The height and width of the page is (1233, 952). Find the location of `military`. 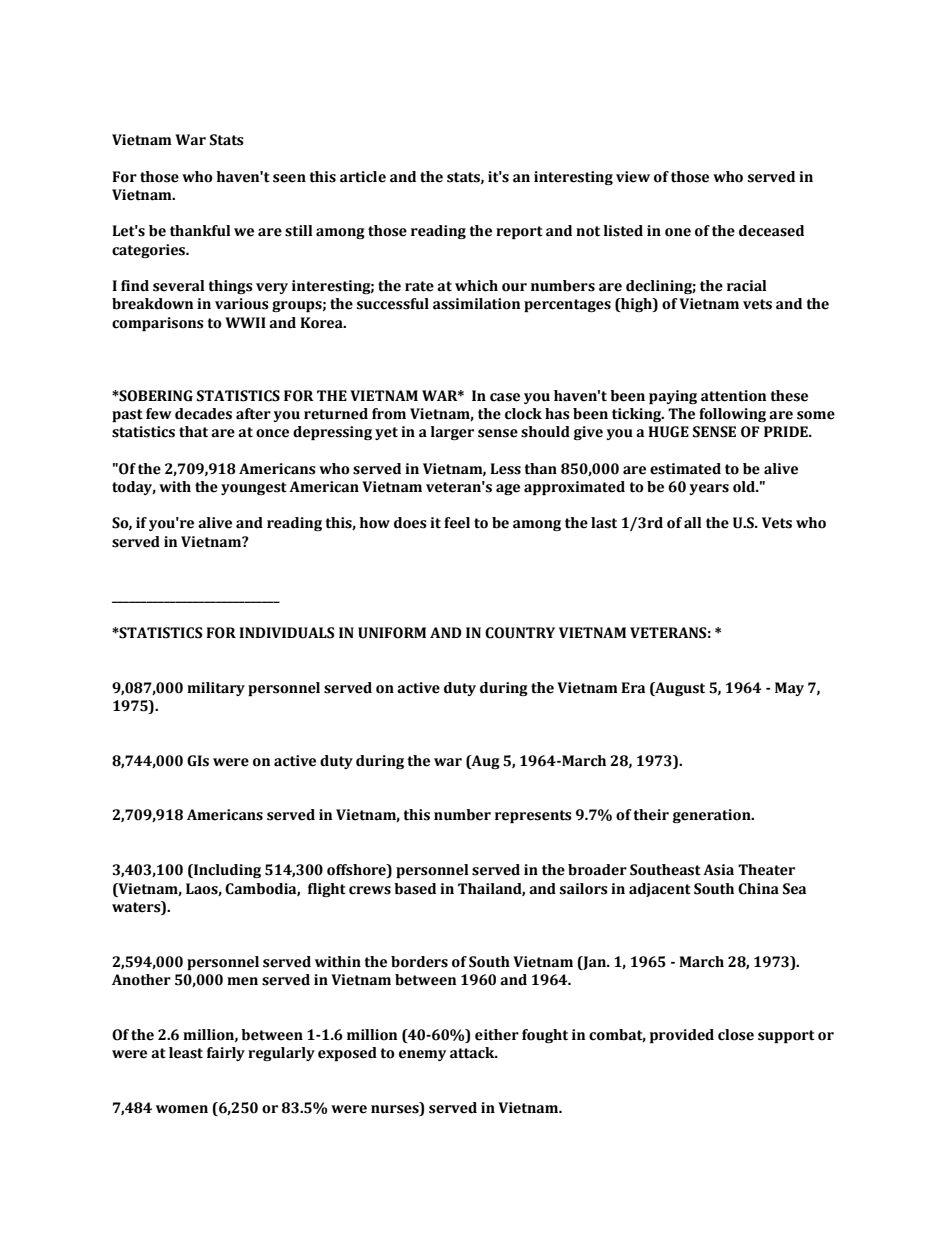

military is located at coordinates (216, 689).
